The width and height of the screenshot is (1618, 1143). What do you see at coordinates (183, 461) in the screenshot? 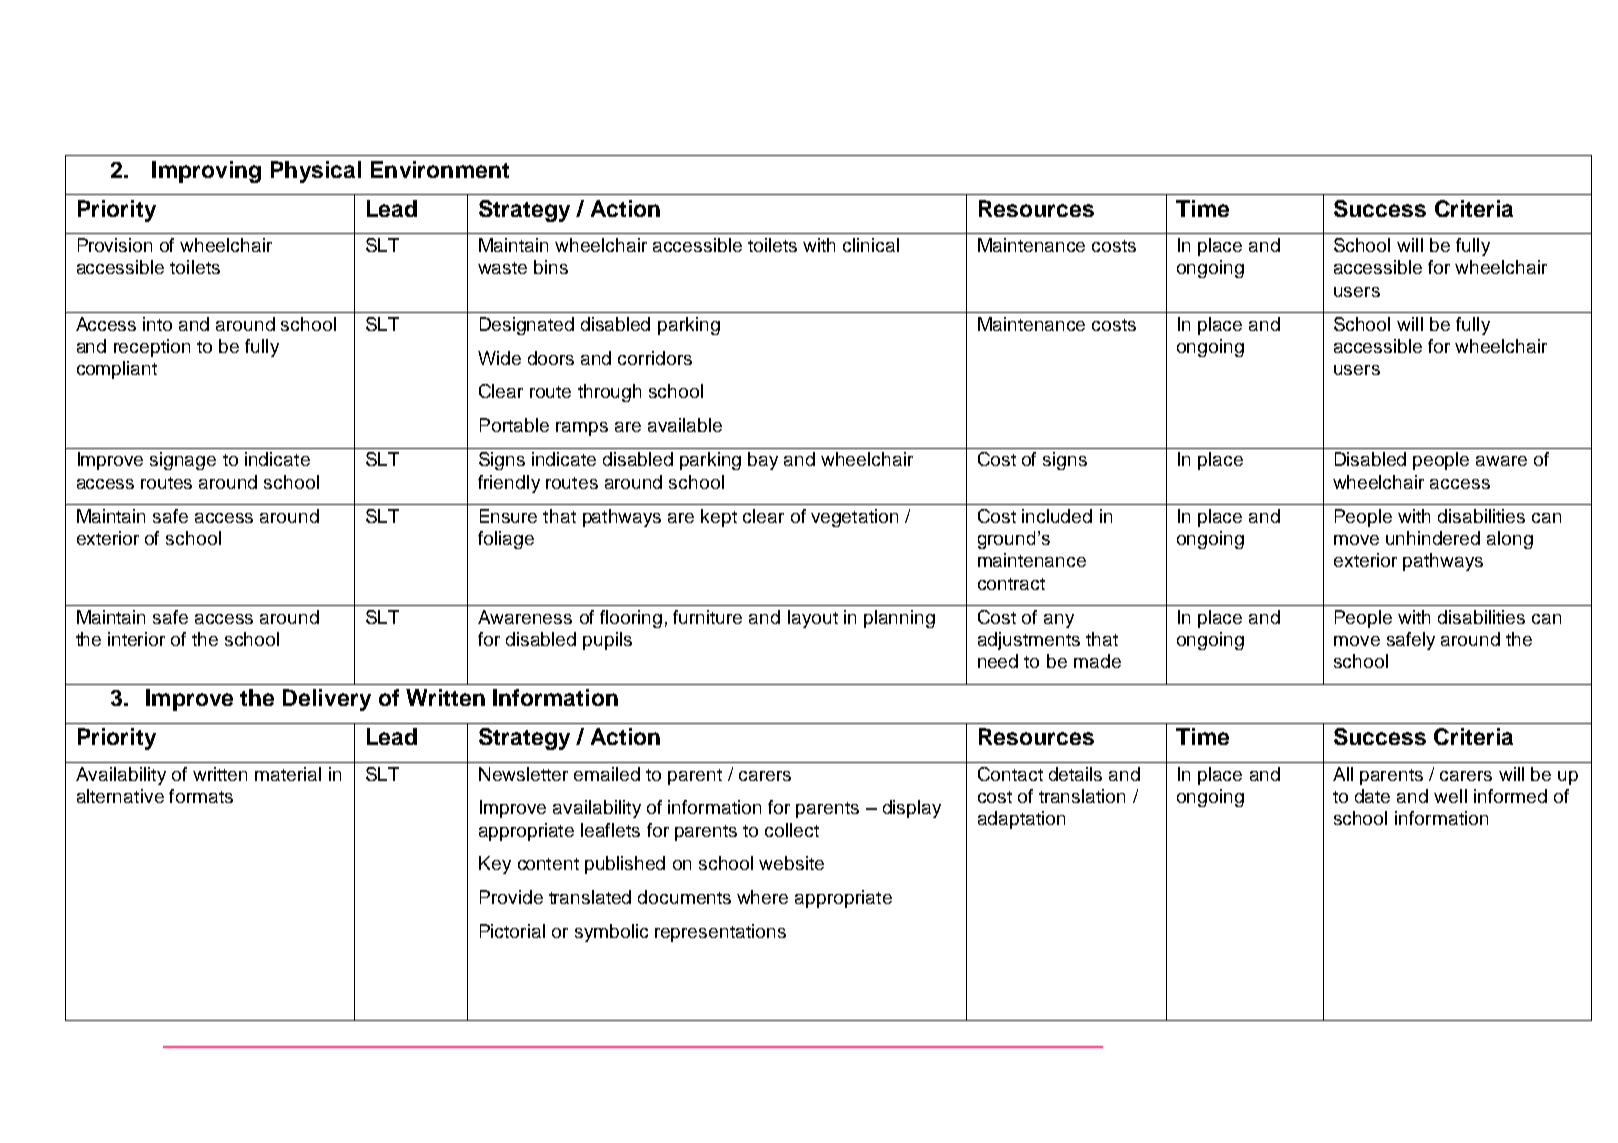
I see `signage` at bounding box center [183, 461].
